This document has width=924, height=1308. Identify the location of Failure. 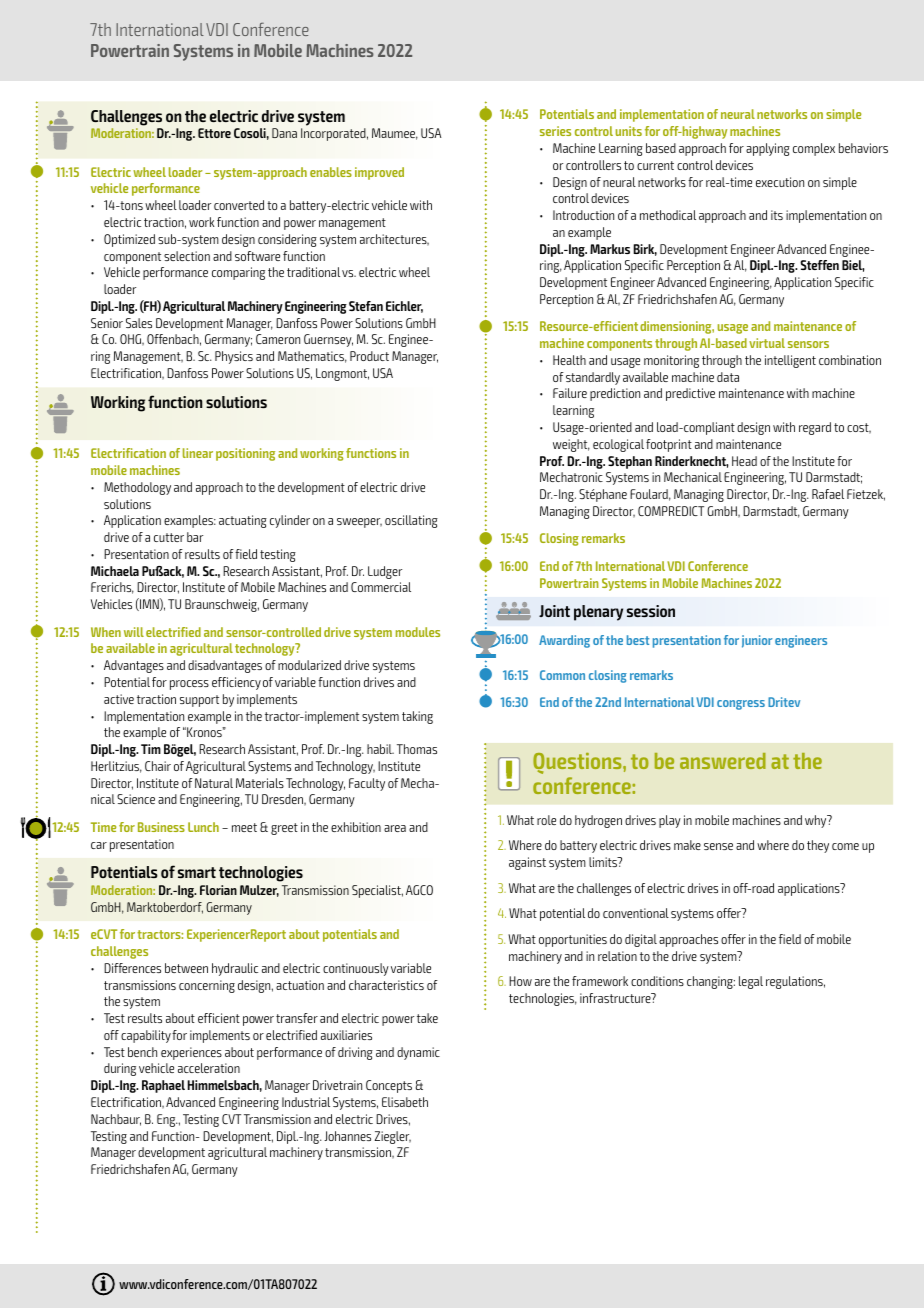
(570, 393).
